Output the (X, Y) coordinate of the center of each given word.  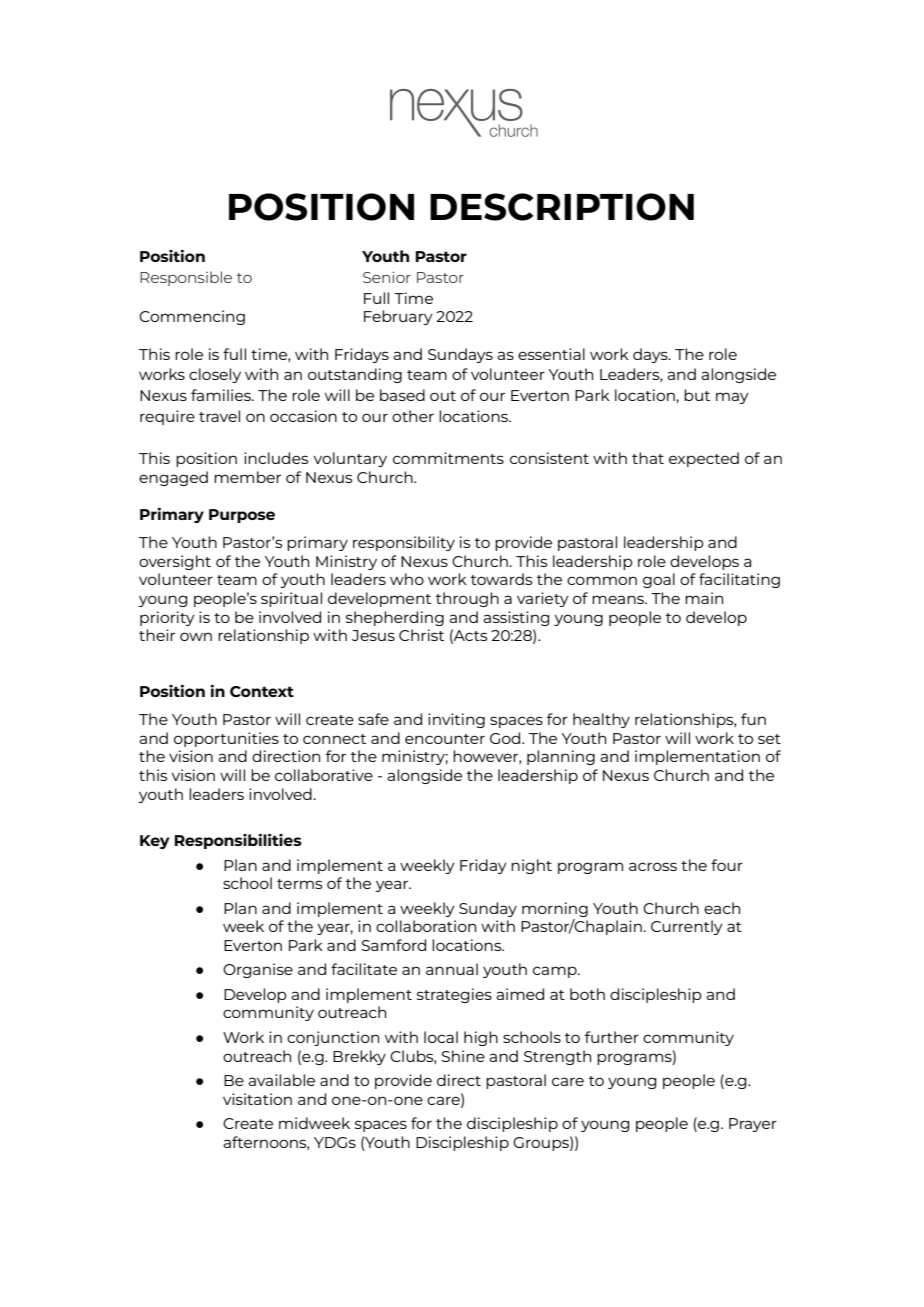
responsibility (404, 543)
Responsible (186, 278)
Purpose (242, 516)
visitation (257, 1099)
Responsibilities (238, 841)
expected (704, 459)
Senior (387, 277)
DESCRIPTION (562, 207)
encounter (445, 739)
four (727, 865)
